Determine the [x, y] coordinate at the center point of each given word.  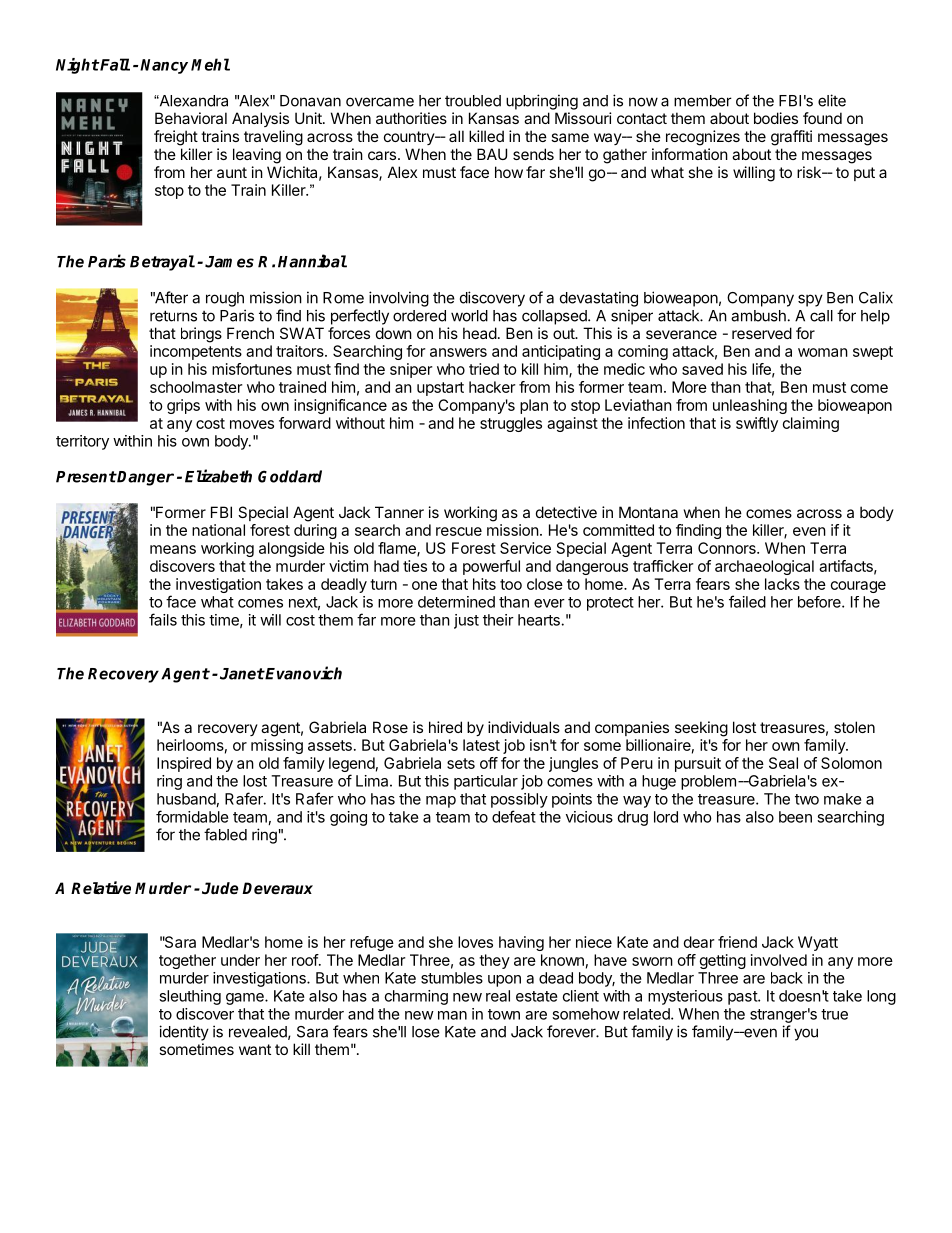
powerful [491, 567]
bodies [776, 118]
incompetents [196, 352]
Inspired [184, 764]
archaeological [764, 567]
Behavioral [191, 118]
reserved [762, 333]
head [480, 333]
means [173, 549]
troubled [473, 101]
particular [486, 782]
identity [184, 1033]
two [807, 799]
